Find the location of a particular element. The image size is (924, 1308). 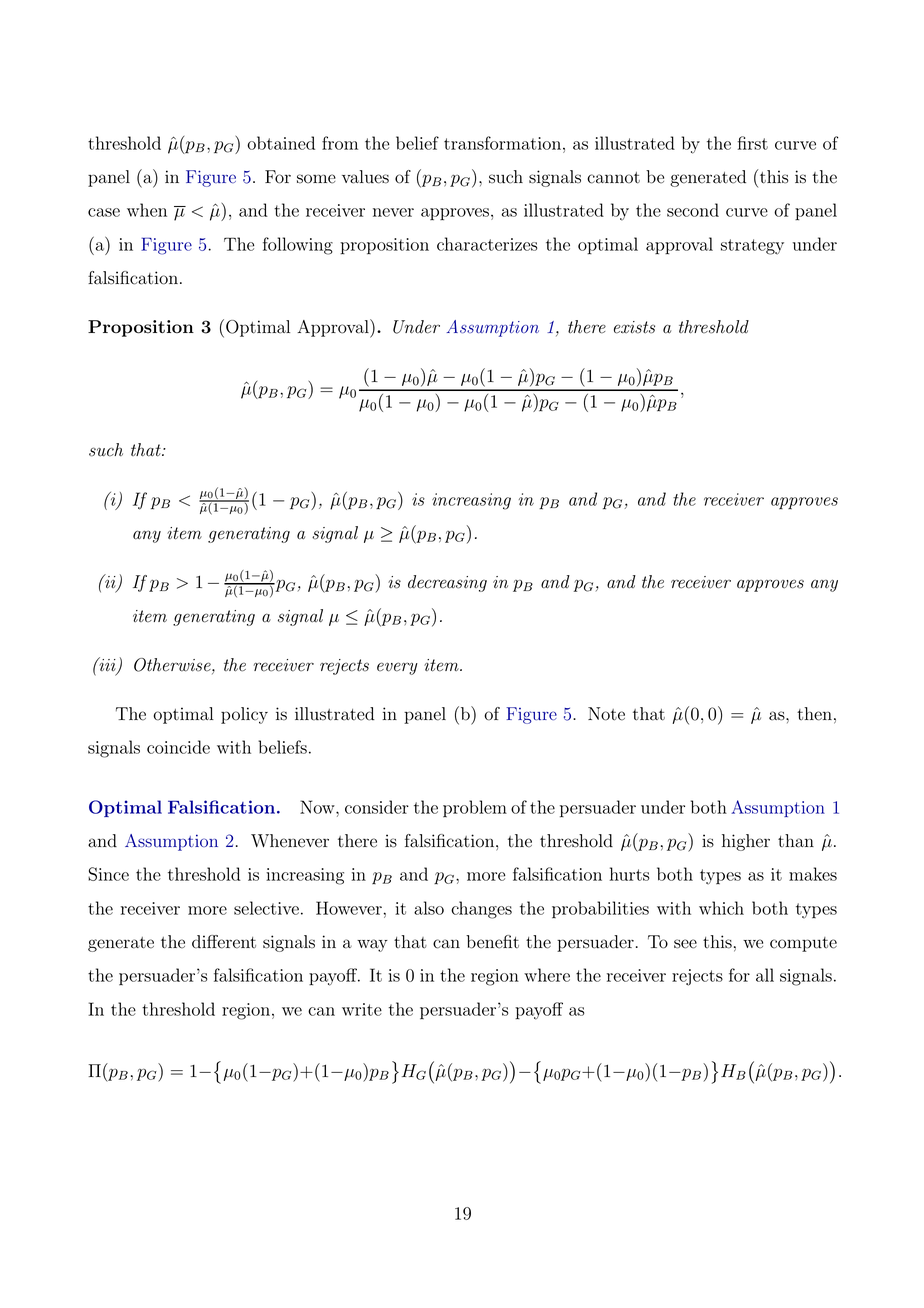

values is located at coordinates (365, 177).
